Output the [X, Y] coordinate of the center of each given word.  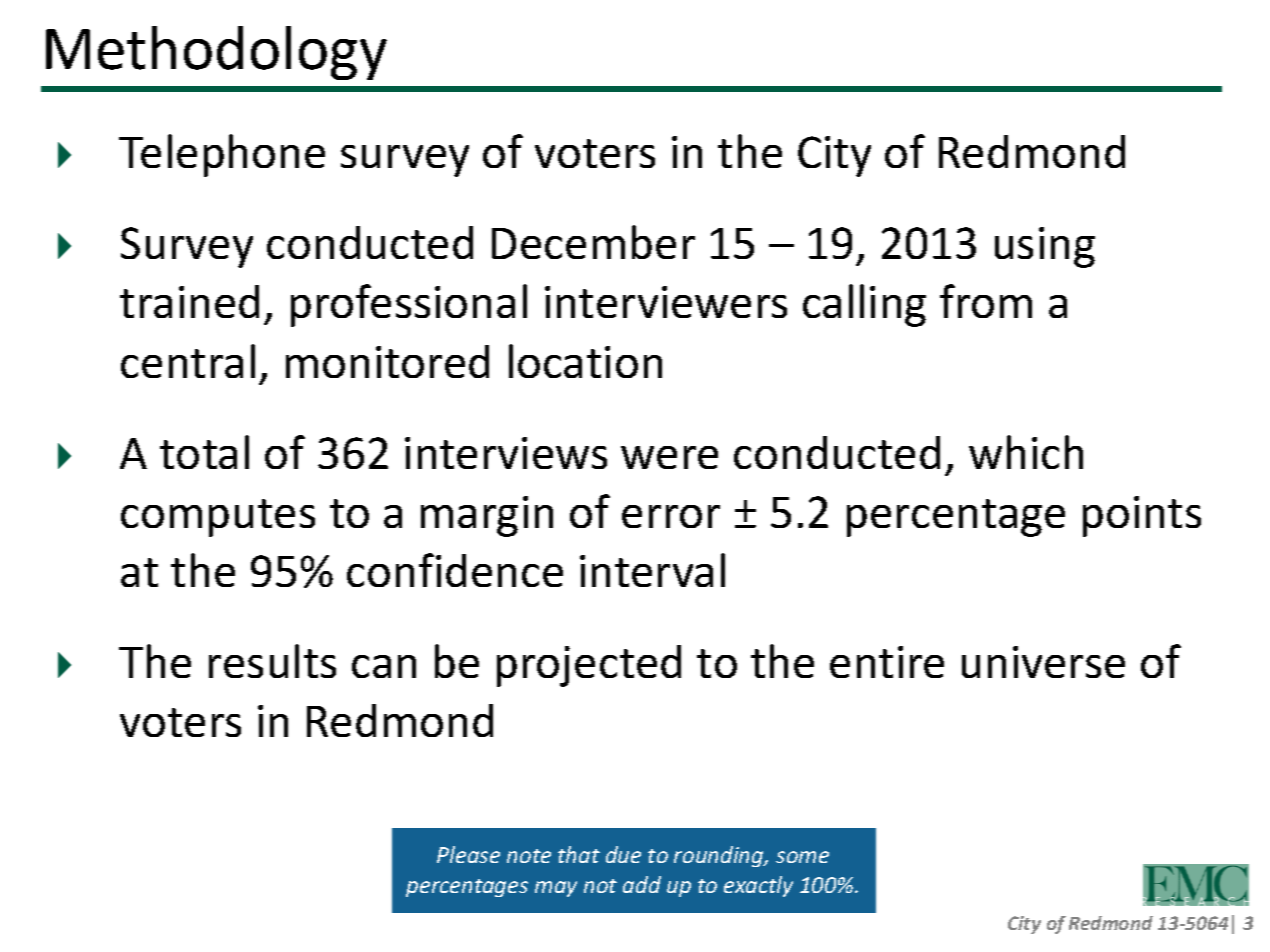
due [623, 854]
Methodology [216, 53]
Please [468, 854]
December [593, 242]
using [1045, 247]
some [802, 857]
